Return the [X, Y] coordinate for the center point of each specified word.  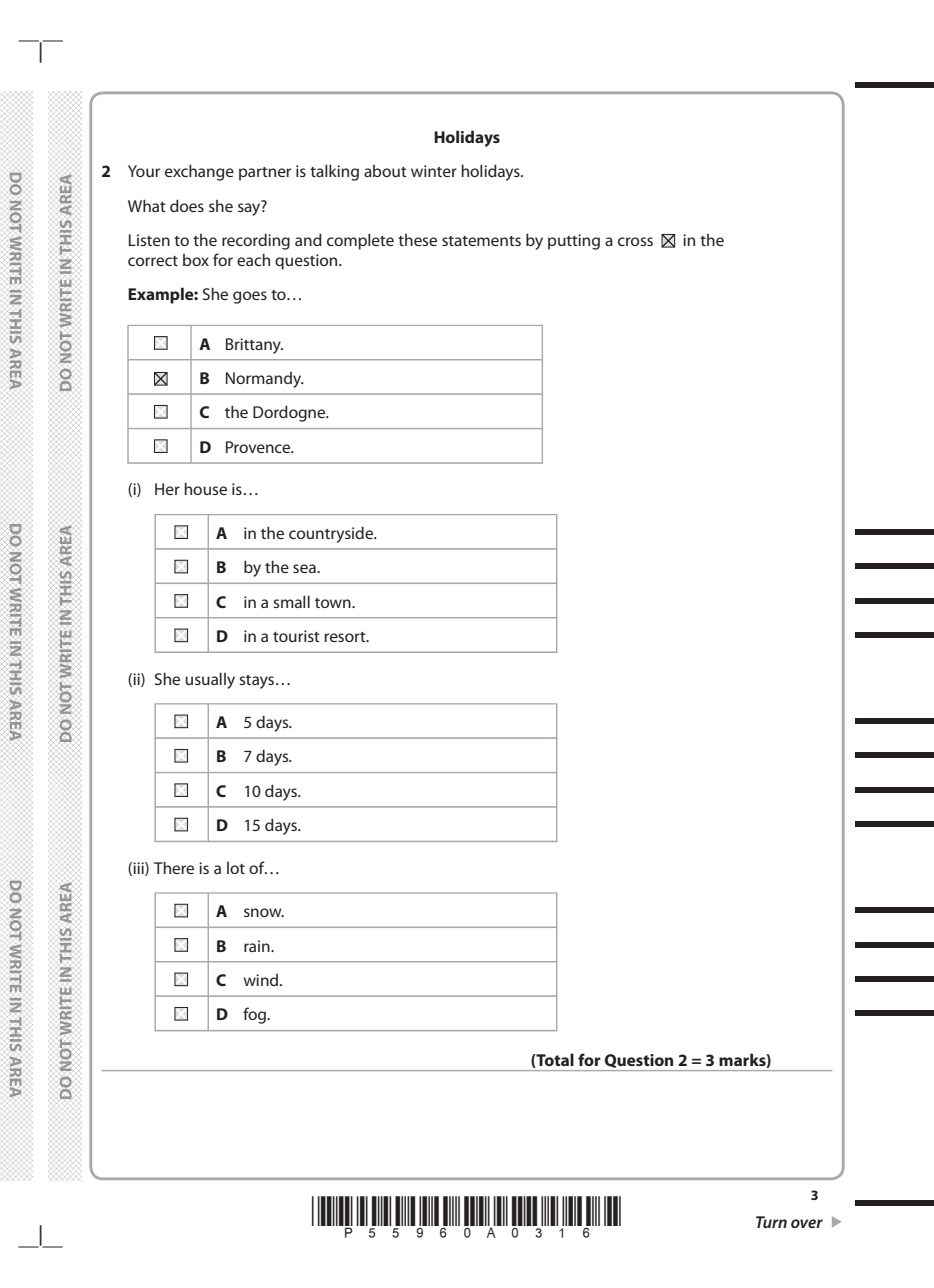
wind [262, 980]
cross [635, 241]
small [291, 601]
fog [255, 1015]
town [334, 603]
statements [481, 241]
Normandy [264, 380]
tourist [296, 636]
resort [346, 637]
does [187, 205]
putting [574, 242]
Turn [771, 1222]
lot [236, 868]
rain [258, 946]
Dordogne [290, 413]
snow [264, 912]
